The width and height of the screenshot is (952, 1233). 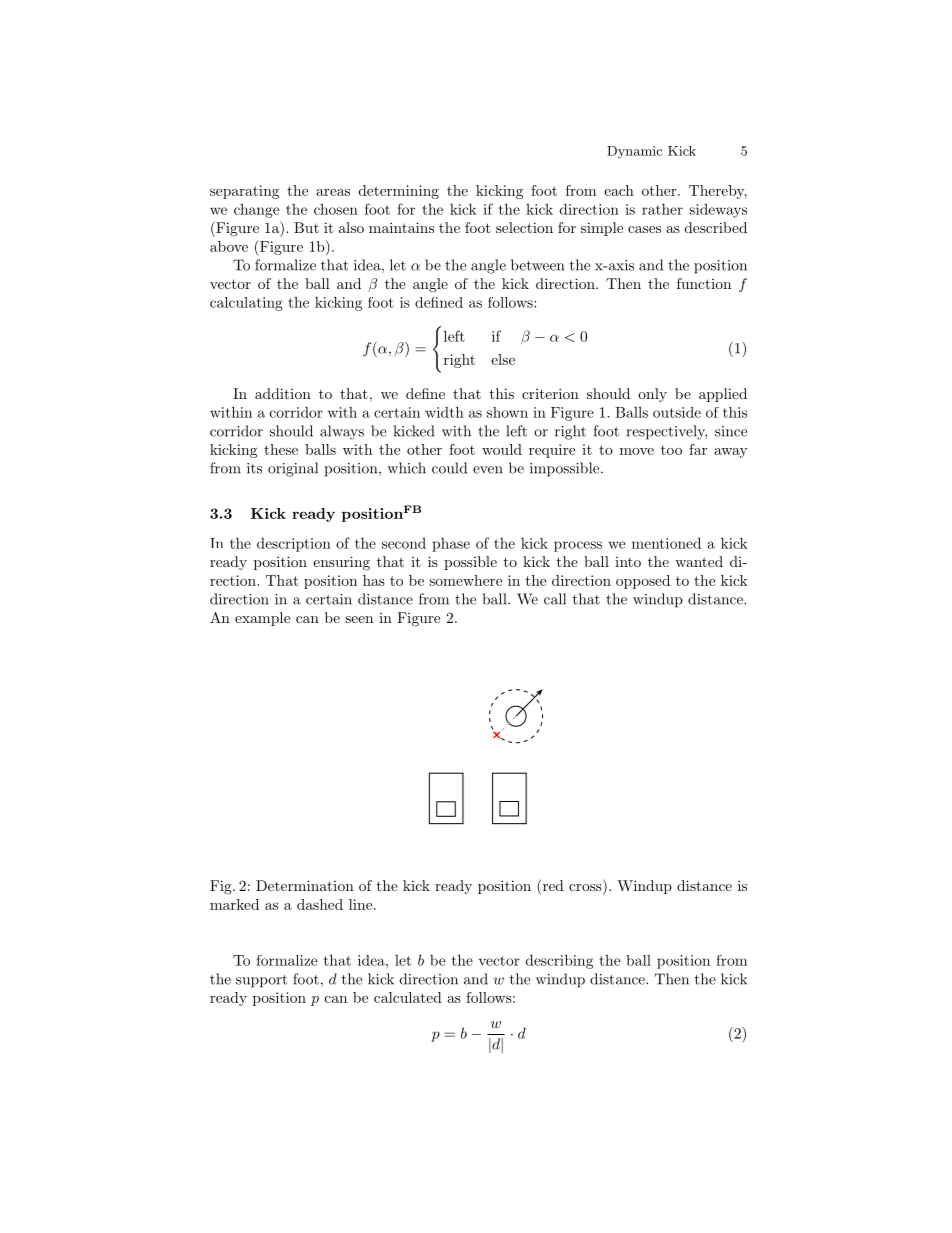 I want to click on call, so click(x=555, y=599).
